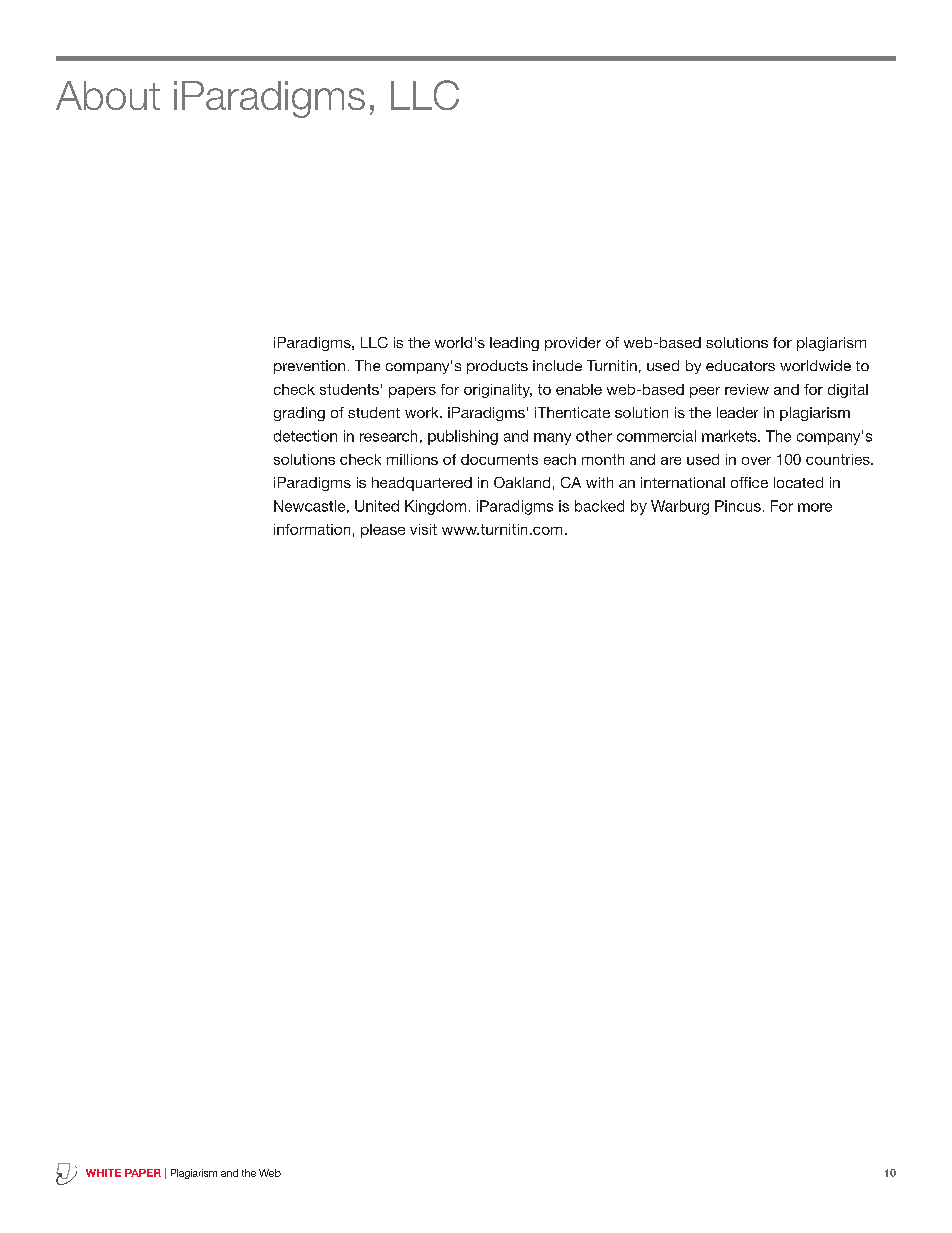 This image has height=1233, width=952. What do you see at coordinates (747, 389) in the image?
I see `review` at bounding box center [747, 389].
